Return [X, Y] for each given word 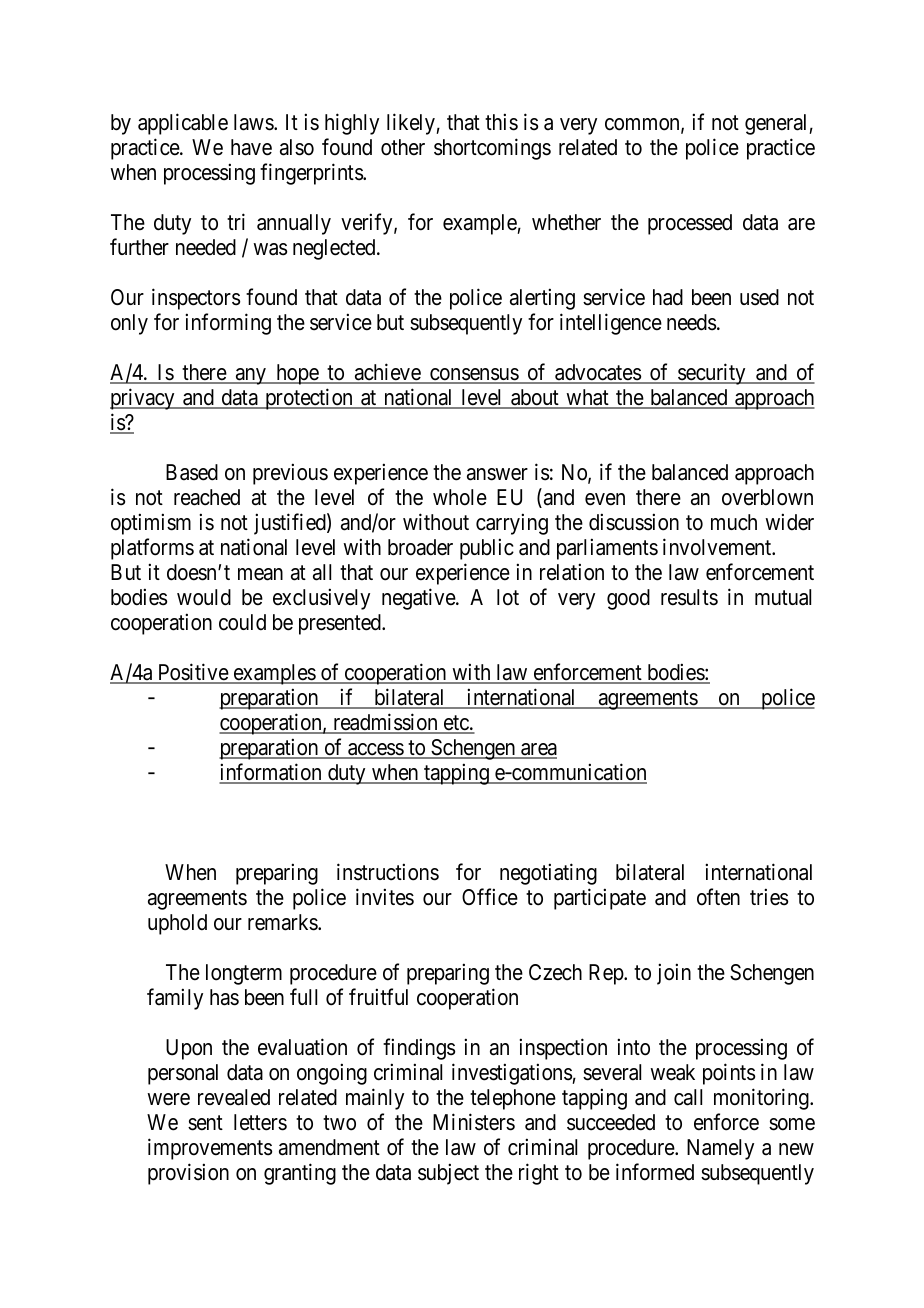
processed [690, 224]
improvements [210, 1149]
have [251, 147]
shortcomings [492, 149]
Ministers [474, 1122]
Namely [720, 1149]
